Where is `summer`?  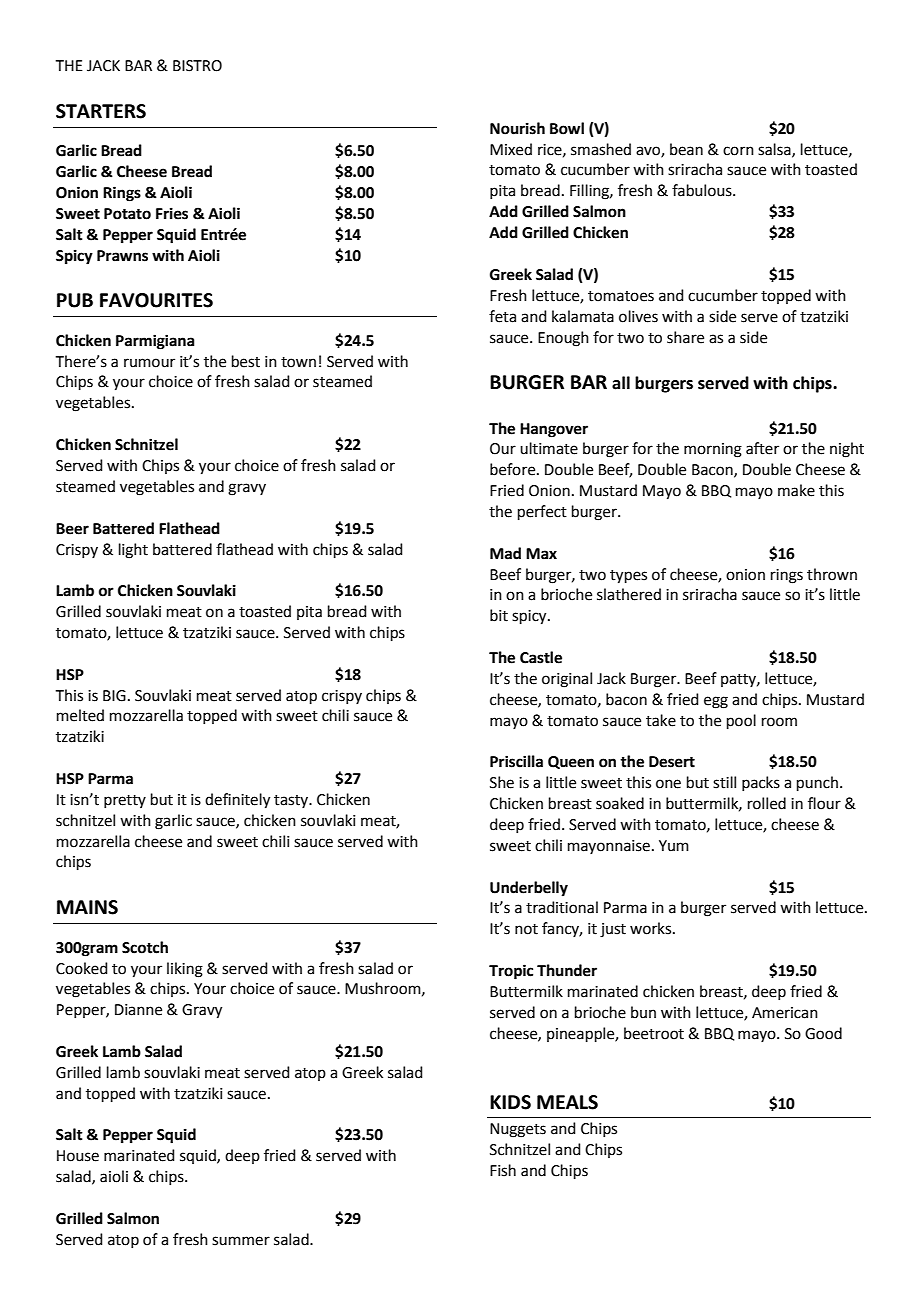
summer is located at coordinates (241, 1241).
